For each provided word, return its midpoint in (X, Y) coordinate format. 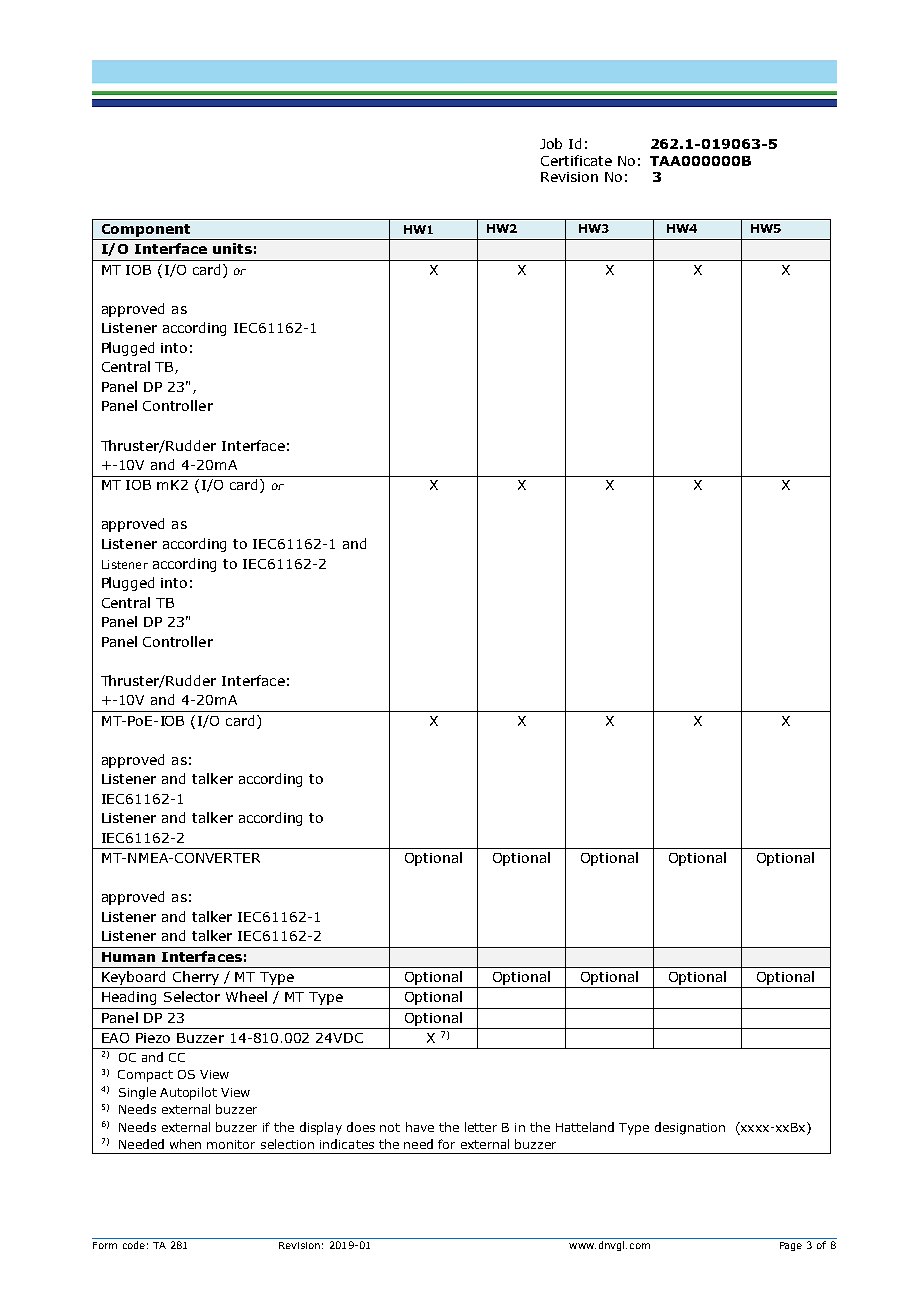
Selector (192, 996)
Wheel (246, 996)
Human (128, 957)
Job (551, 143)
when (185, 1144)
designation (690, 1128)
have (420, 1127)
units (232, 248)
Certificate (576, 160)
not (390, 1127)
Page (791, 1246)
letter (481, 1127)
